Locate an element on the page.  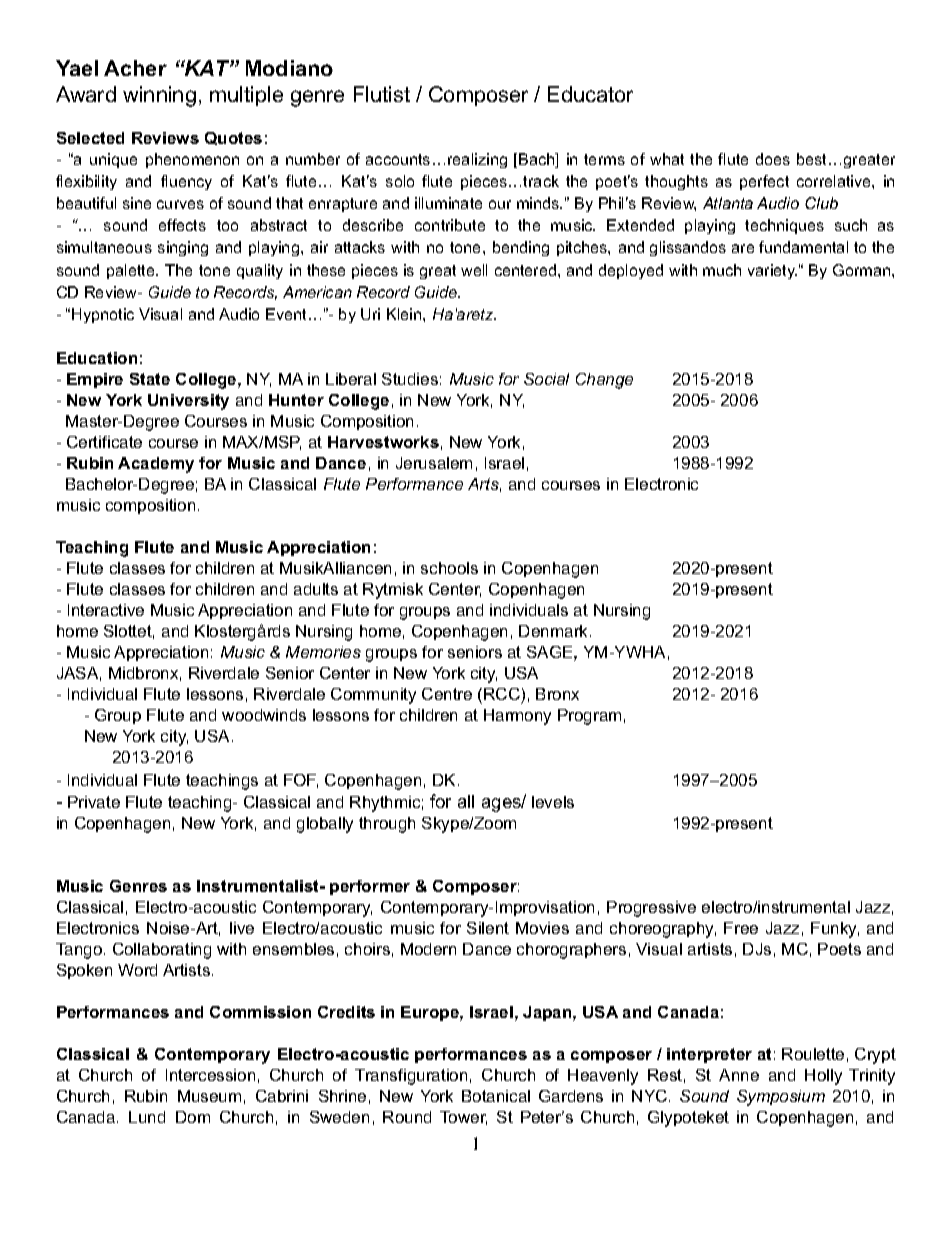
Museum is located at coordinates (209, 1096).
